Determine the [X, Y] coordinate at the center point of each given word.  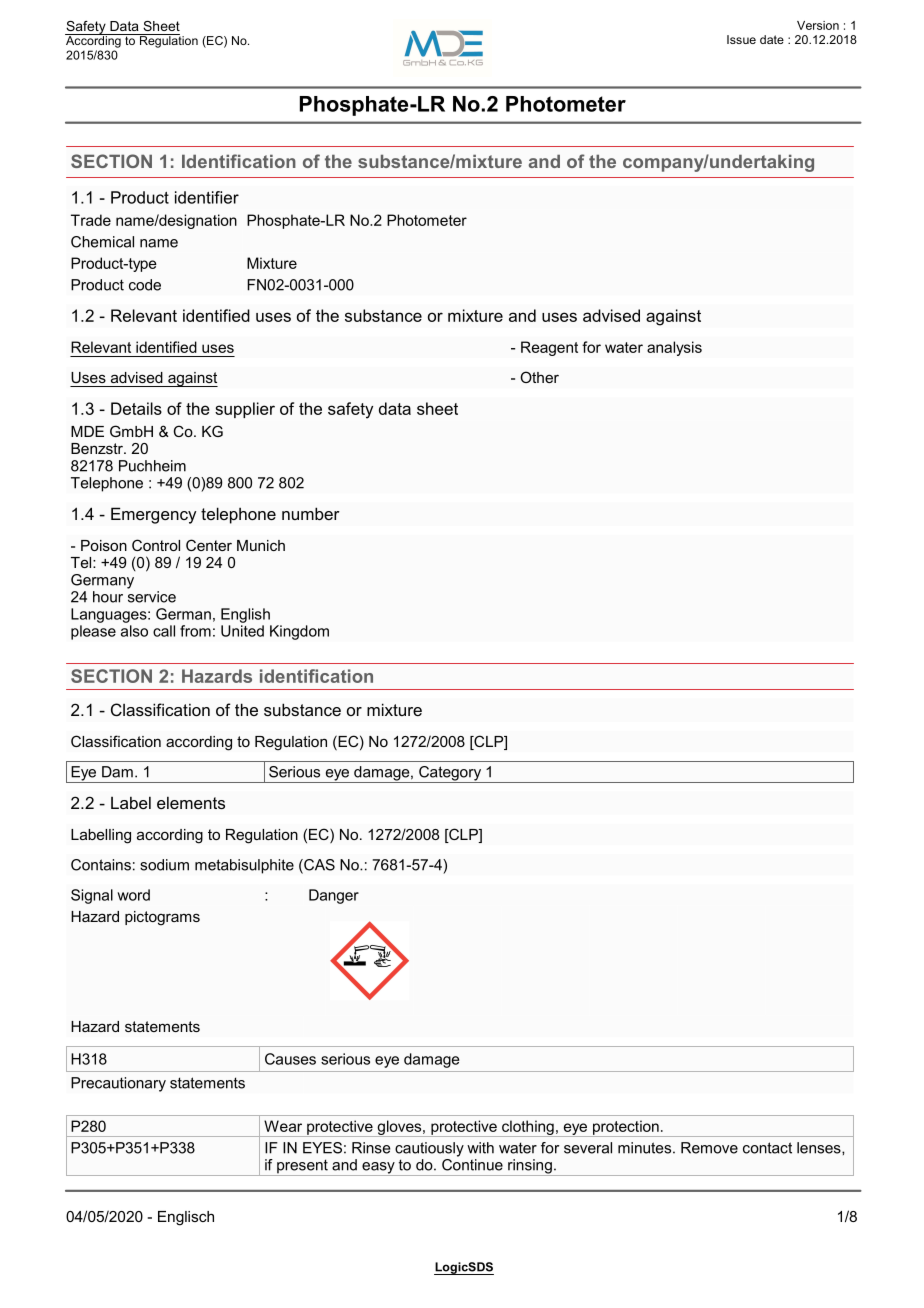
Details [136, 408]
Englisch [186, 1218]
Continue [472, 1163]
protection [625, 1128]
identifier [207, 197]
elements [191, 802]
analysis [674, 348]
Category [450, 774]
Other [539, 377]
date [772, 39]
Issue [741, 39]
